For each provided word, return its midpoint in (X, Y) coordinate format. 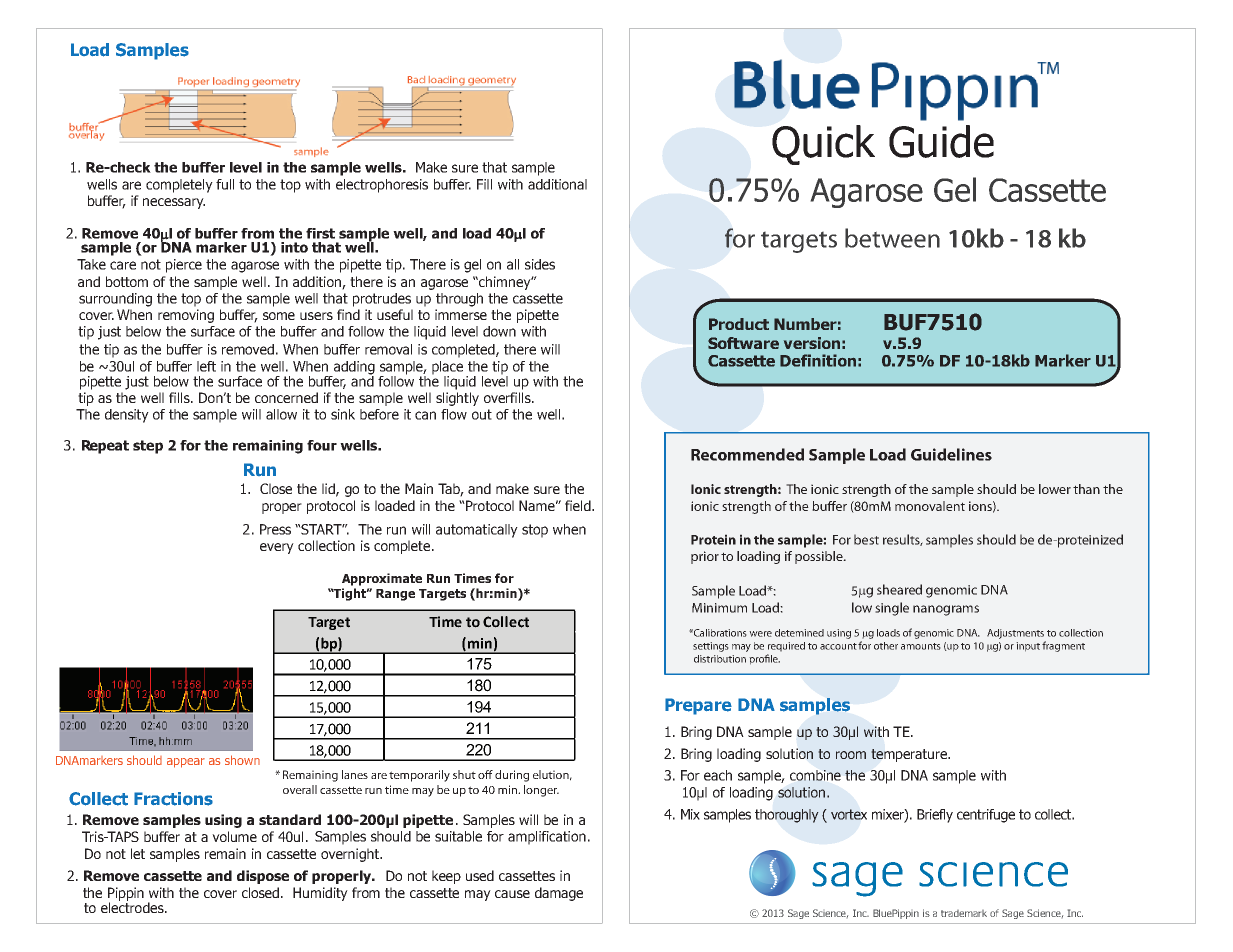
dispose (263, 877)
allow (281, 414)
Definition (818, 360)
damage (559, 894)
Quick (823, 145)
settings (711, 647)
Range (395, 595)
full (225, 184)
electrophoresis (382, 186)
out (482, 414)
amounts (921, 646)
